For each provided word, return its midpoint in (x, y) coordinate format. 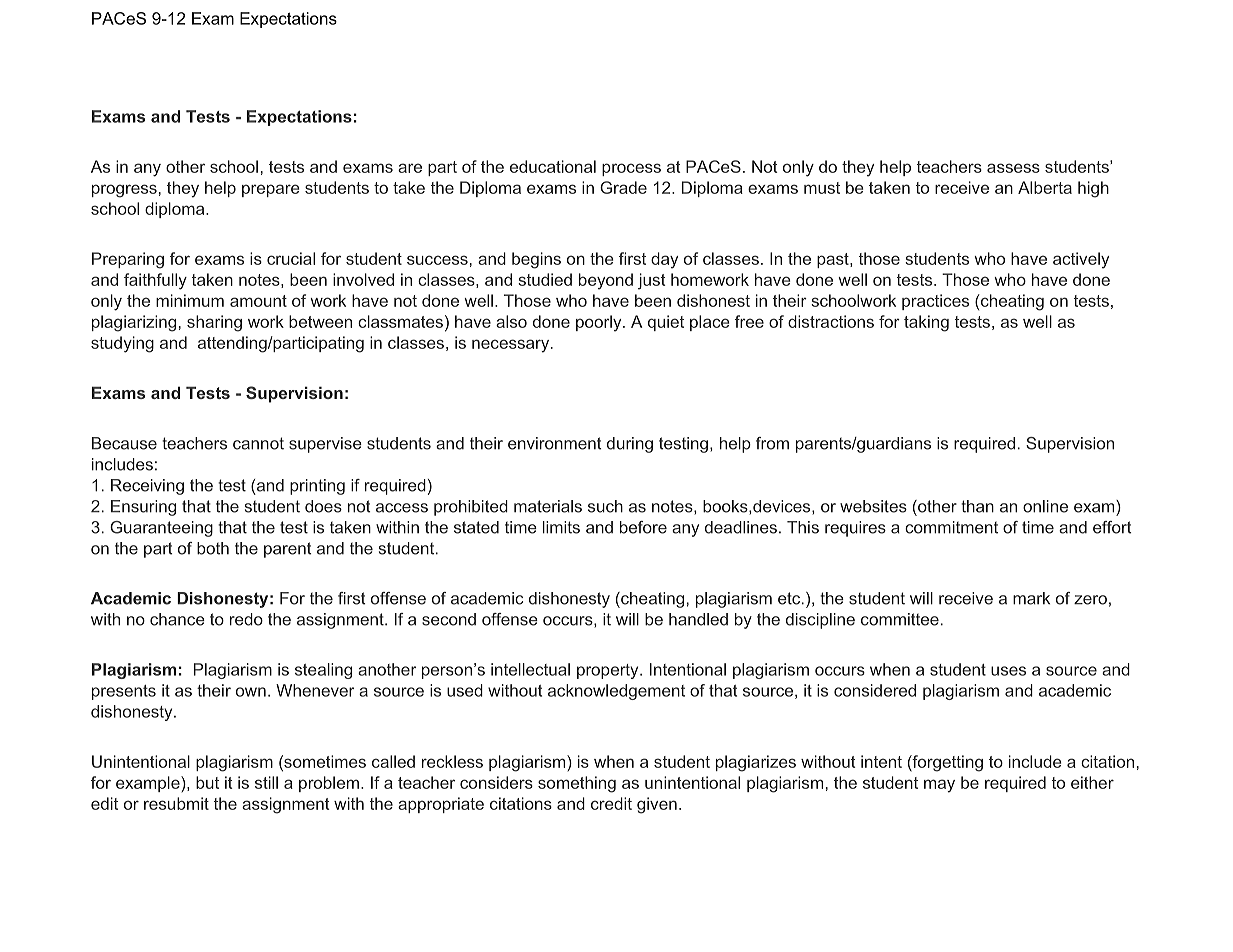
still (266, 782)
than (977, 506)
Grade (623, 187)
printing (317, 487)
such (605, 506)
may (939, 786)
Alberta (1045, 187)
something (577, 784)
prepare (271, 190)
